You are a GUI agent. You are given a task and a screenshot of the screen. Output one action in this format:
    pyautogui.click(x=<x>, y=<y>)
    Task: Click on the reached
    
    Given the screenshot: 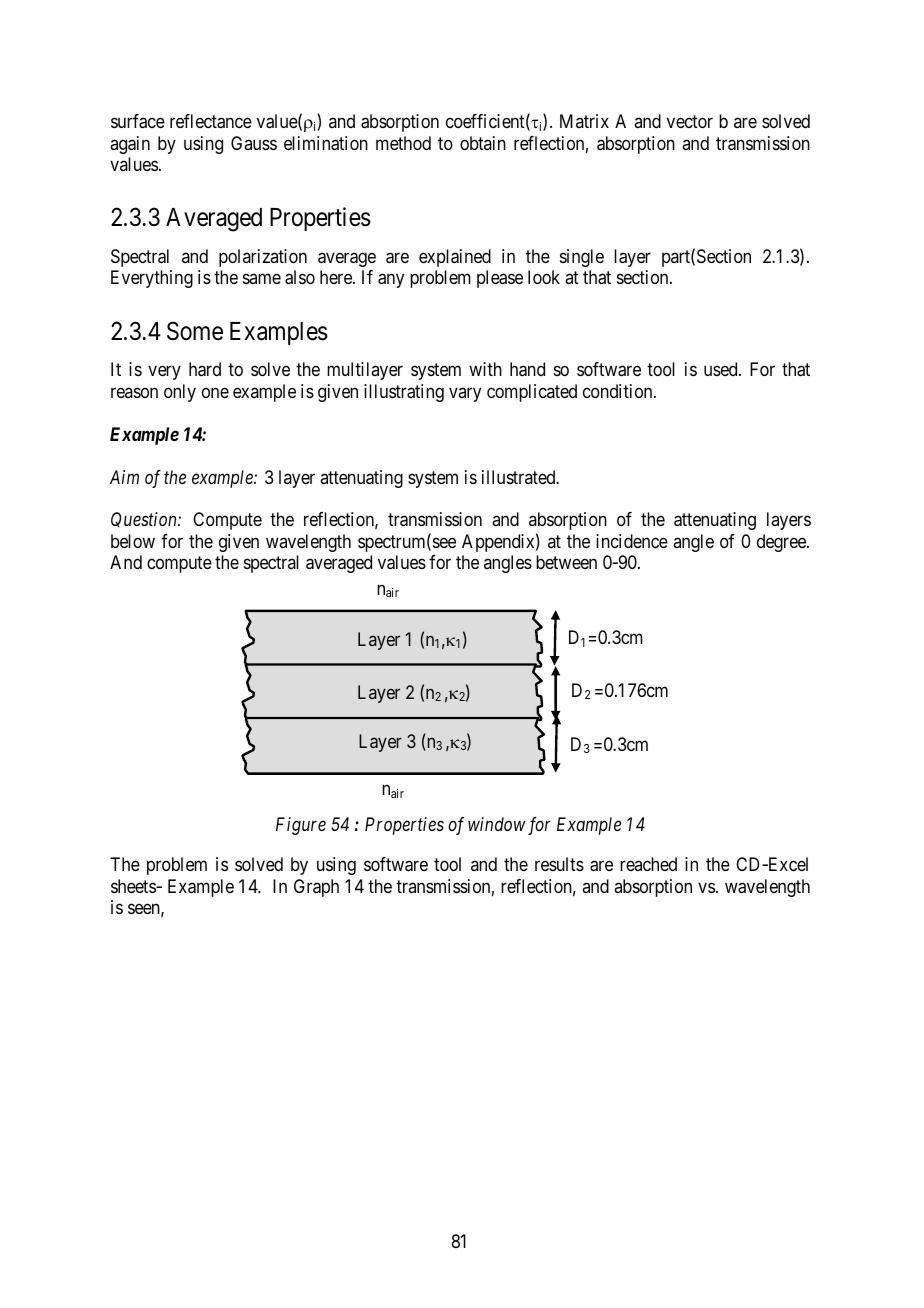 What is the action you would take?
    pyautogui.click(x=648, y=864)
